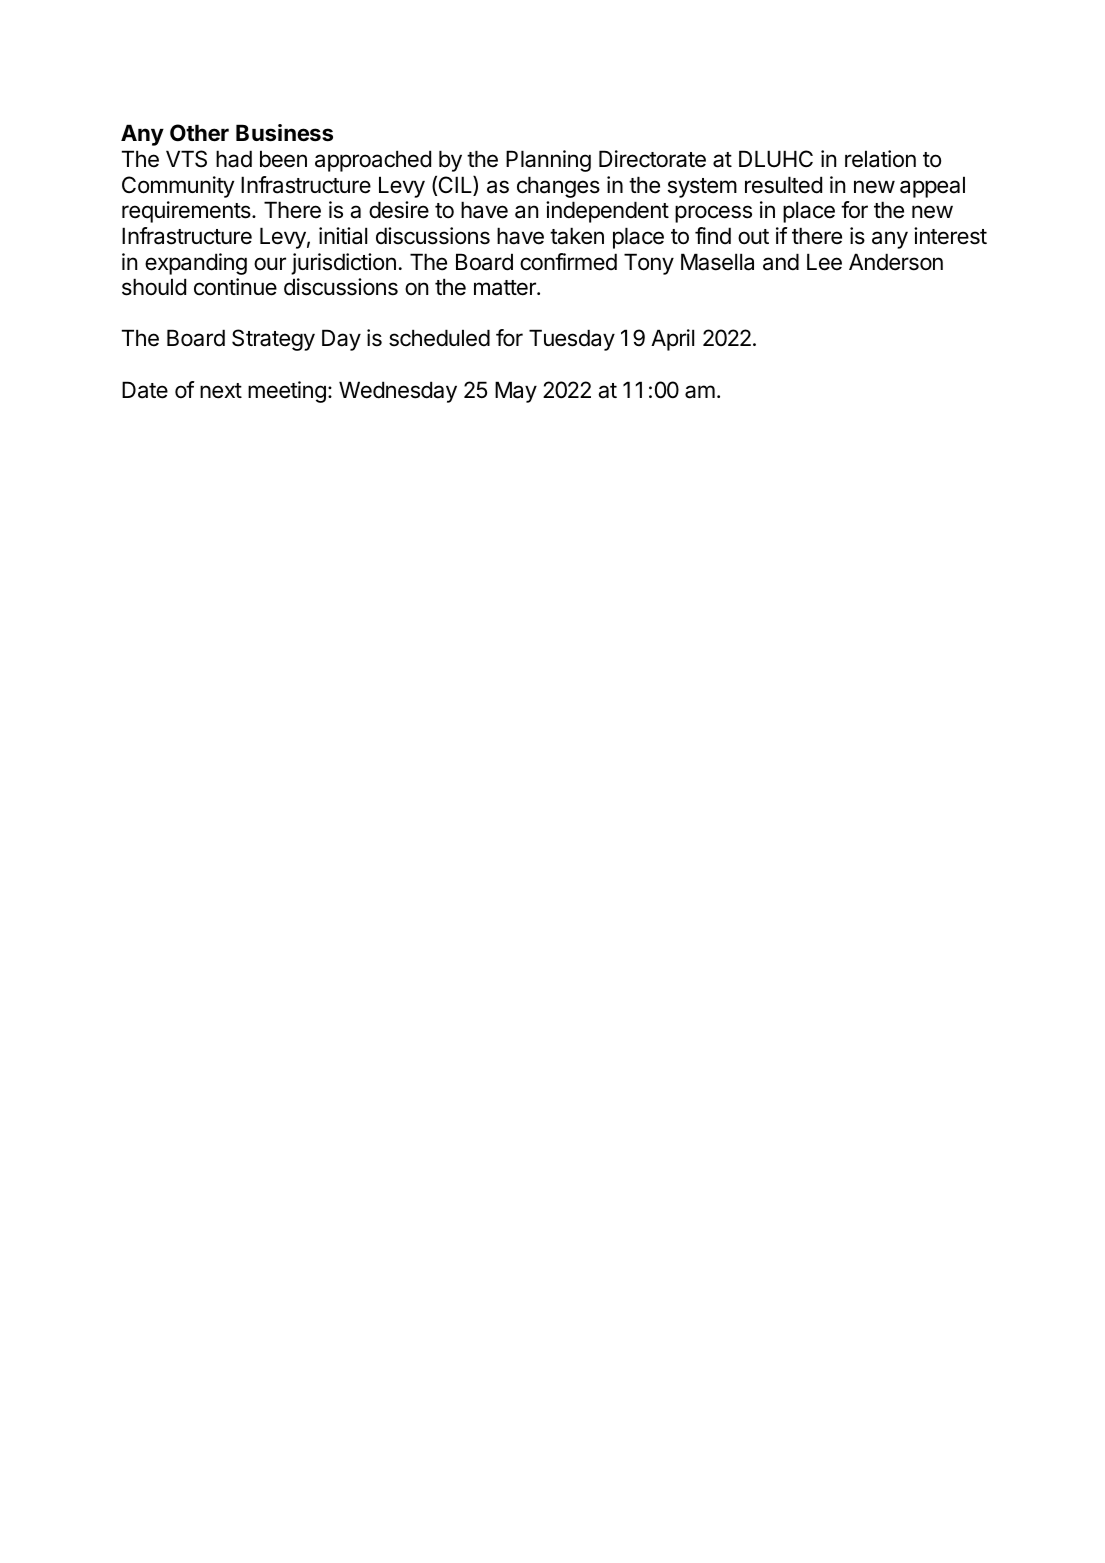  Describe the element at coordinates (516, 392) in the image. I see `May` at that location.
